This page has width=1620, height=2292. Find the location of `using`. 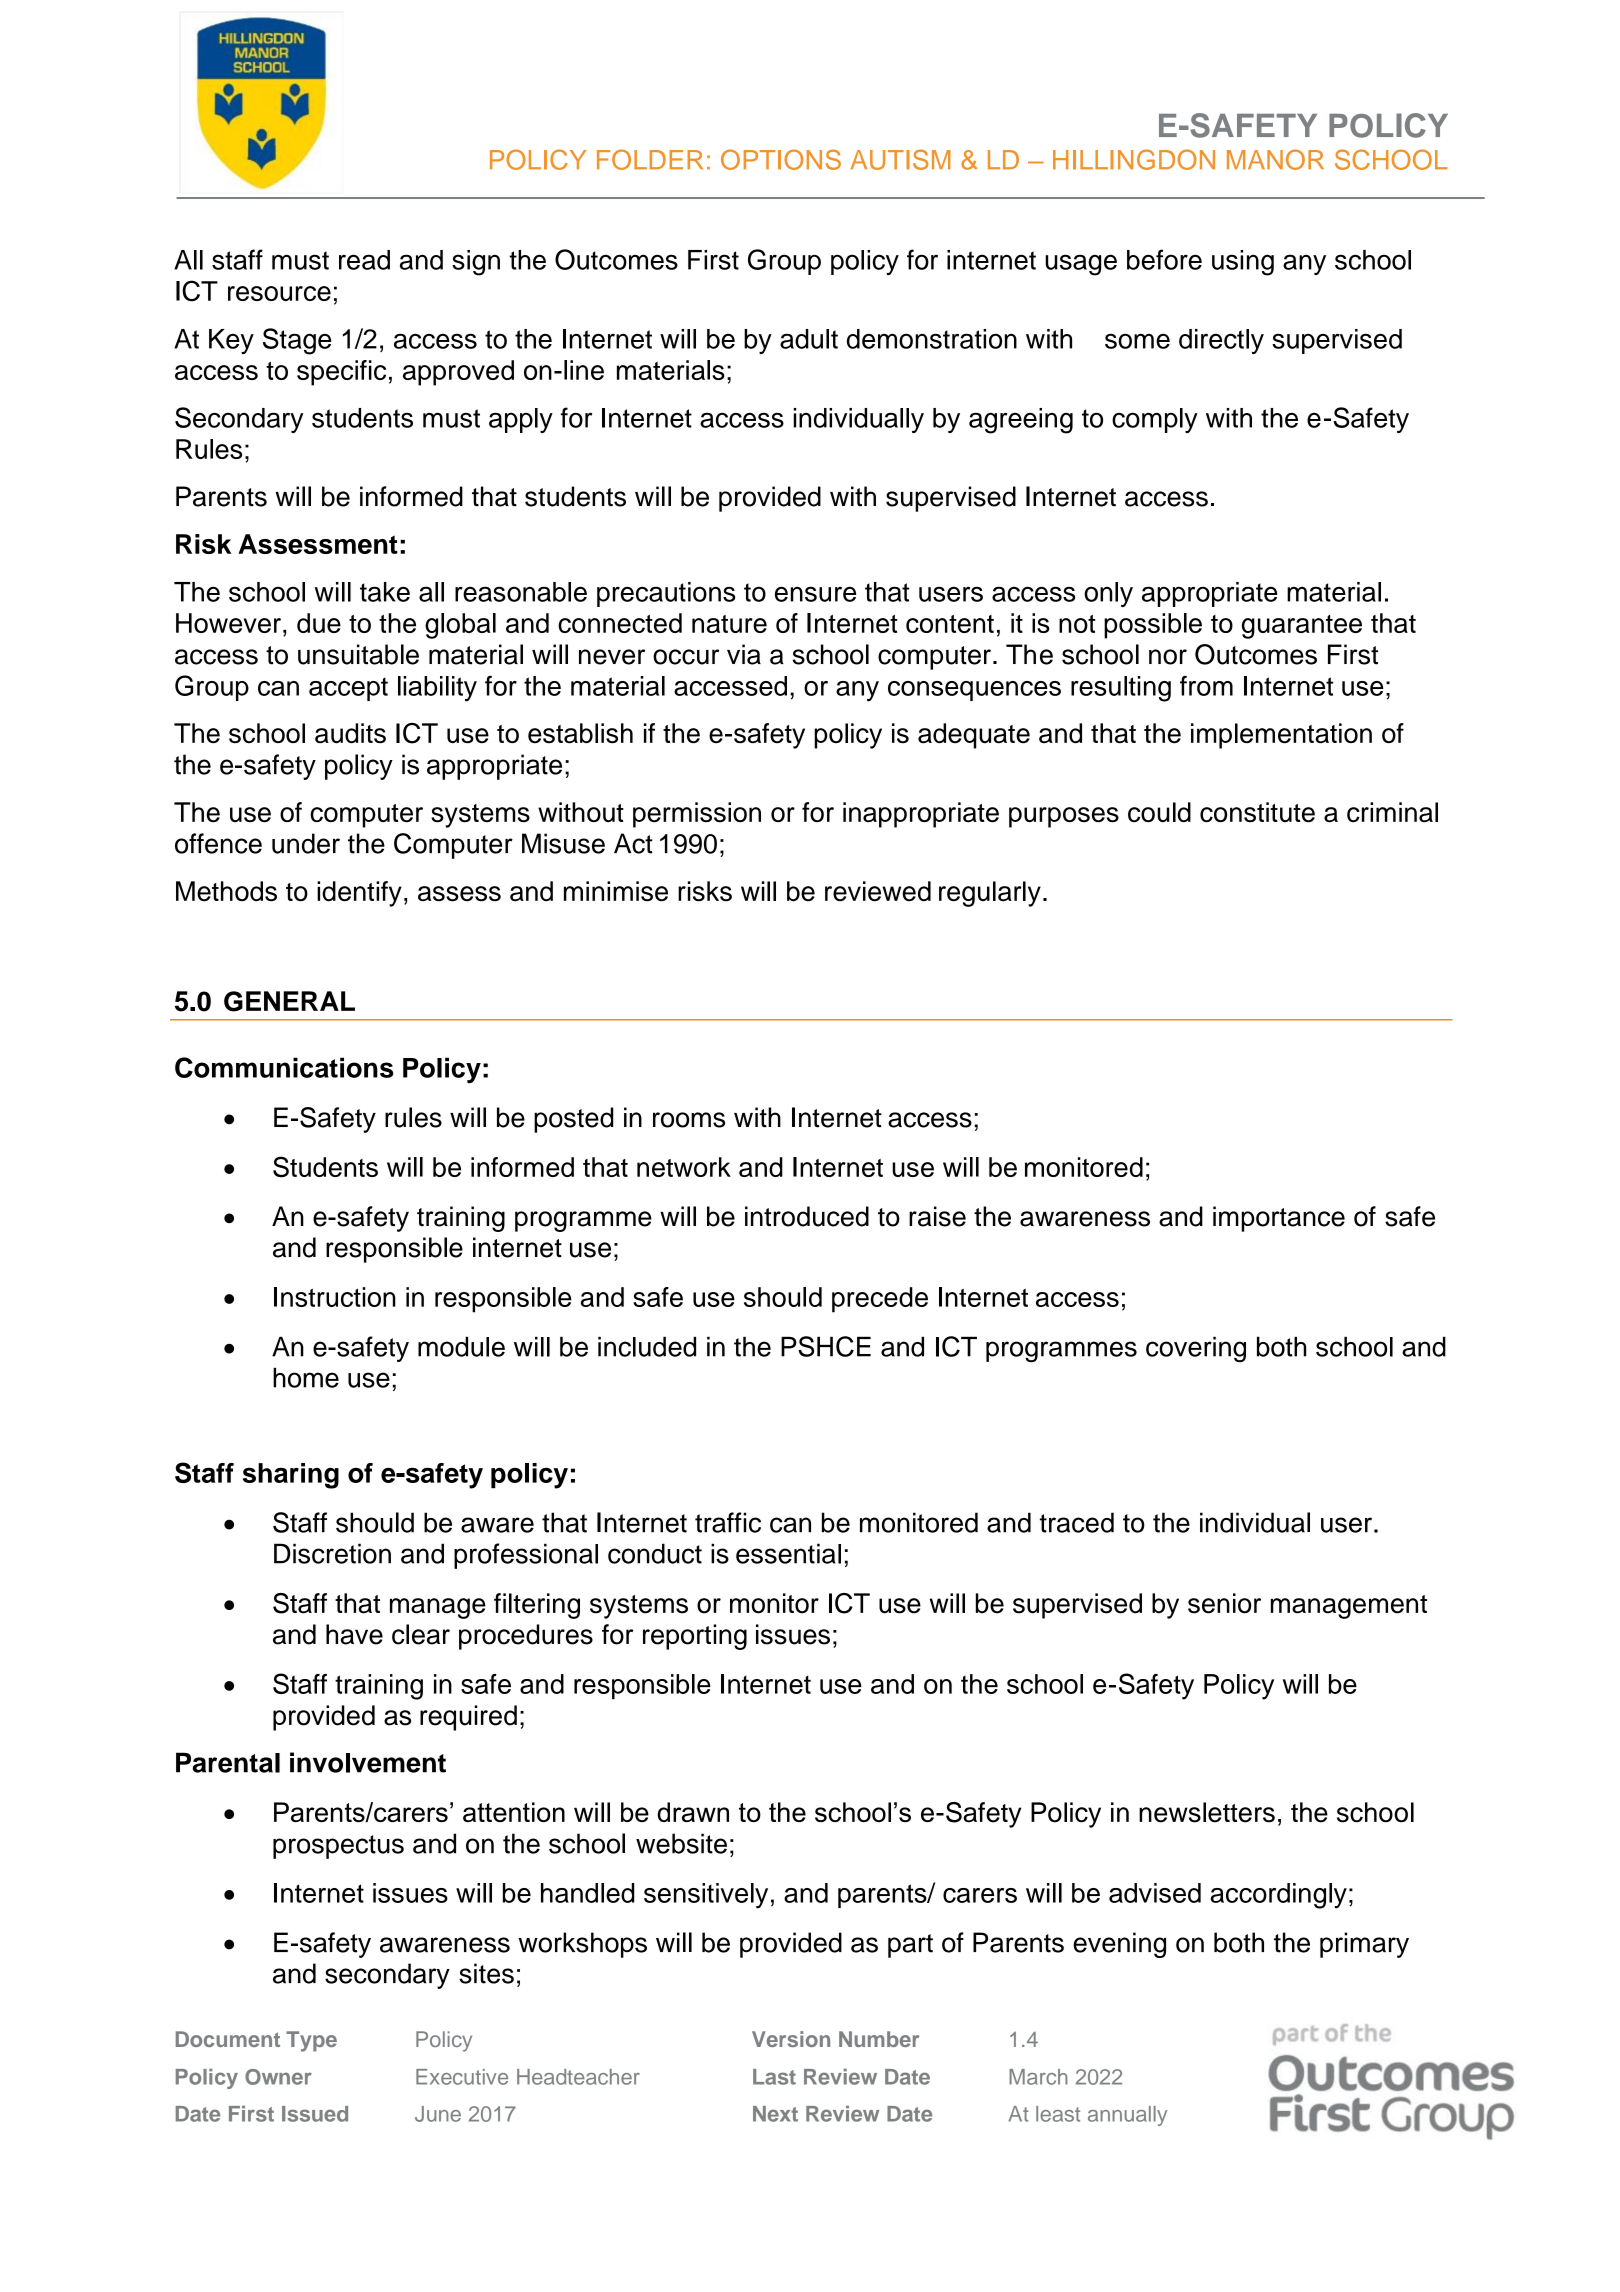

using is located at coordinates (1243, 263).
